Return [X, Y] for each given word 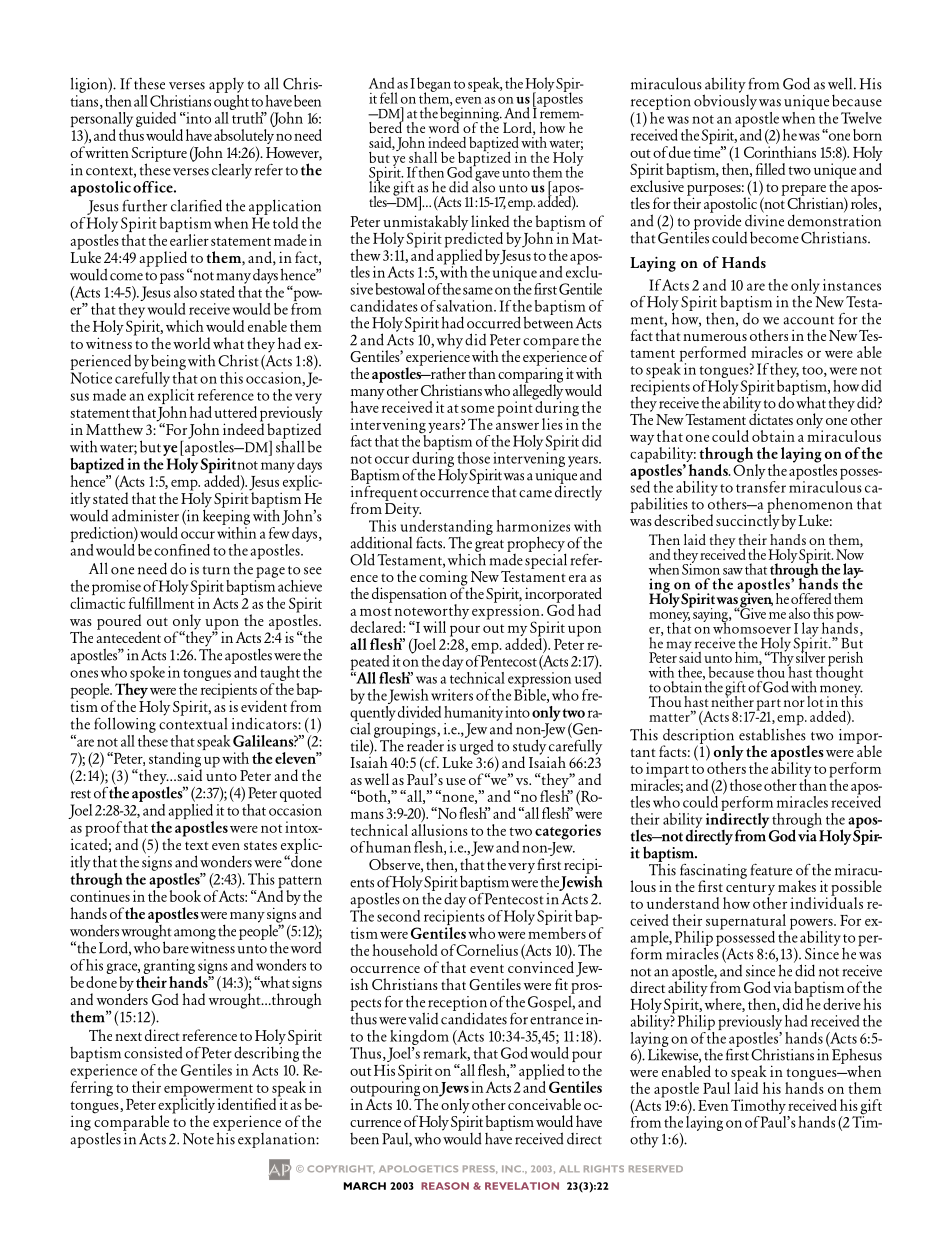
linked [490, 221]
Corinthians [780, 152]
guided [156, 121]
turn [216, 570]
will [434, 627]
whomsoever [752, 627]
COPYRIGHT [341, 1169]
